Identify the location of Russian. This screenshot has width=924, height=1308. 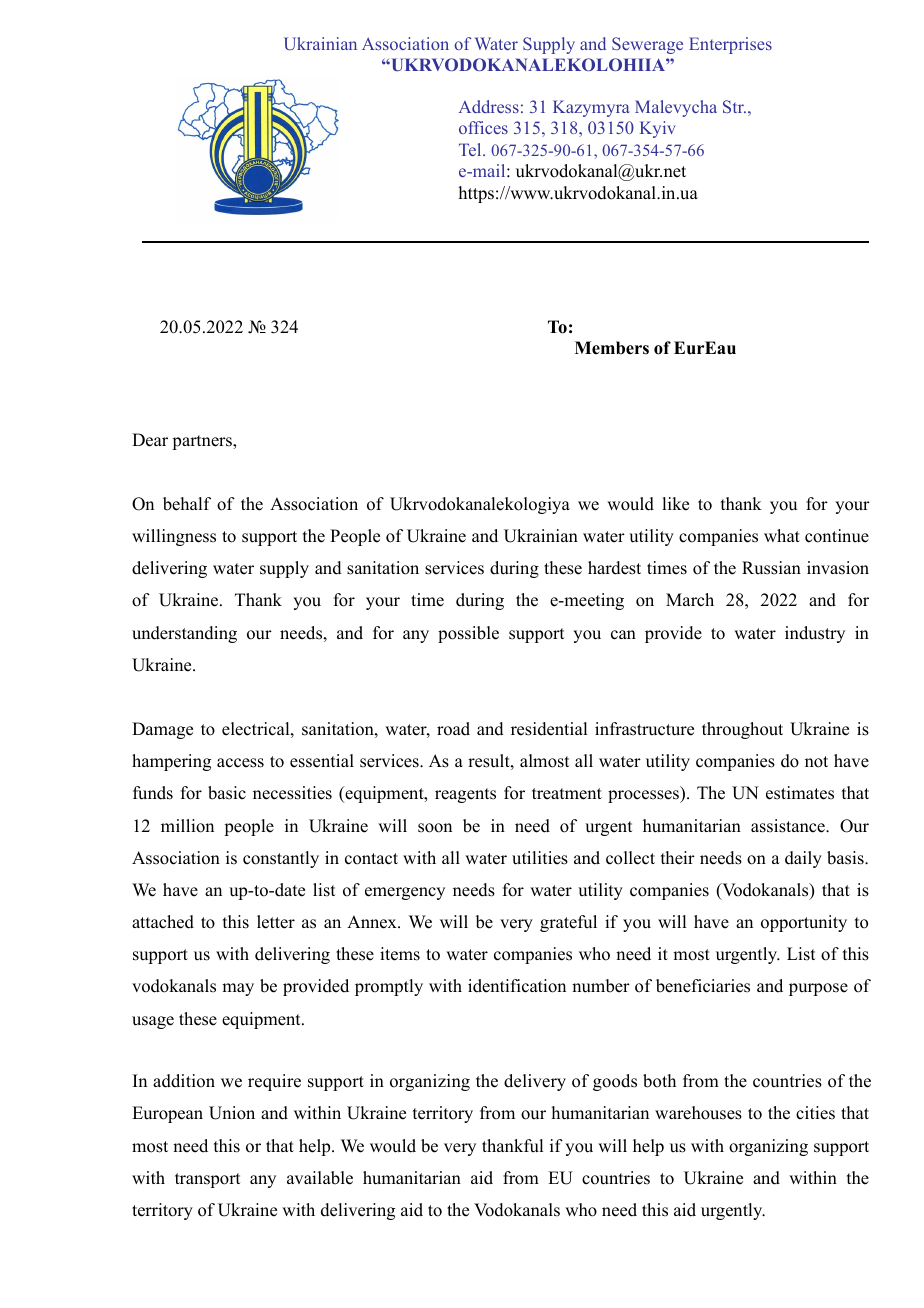
(771, 568).
